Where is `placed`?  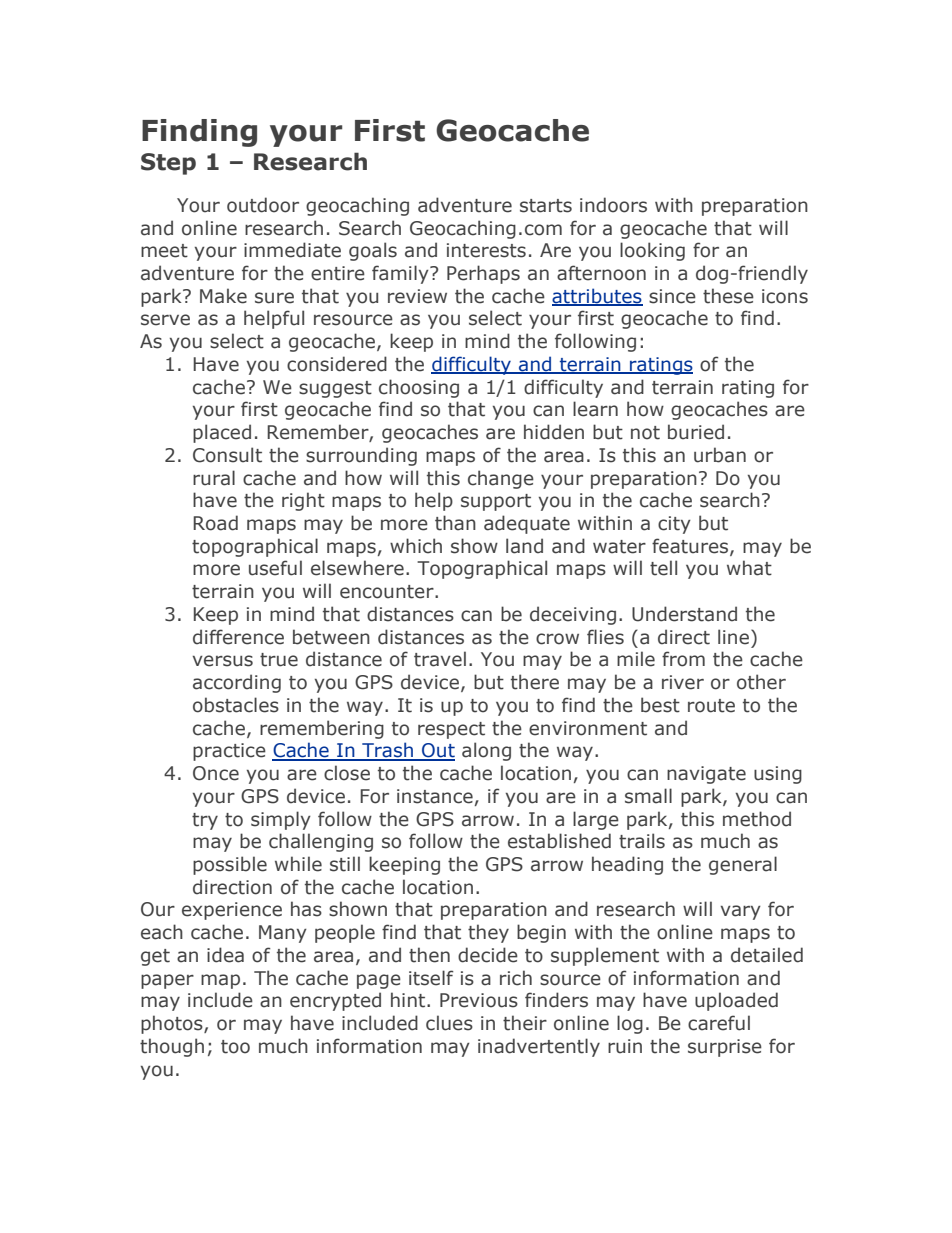
placed is located at coordinates (222, 433).
